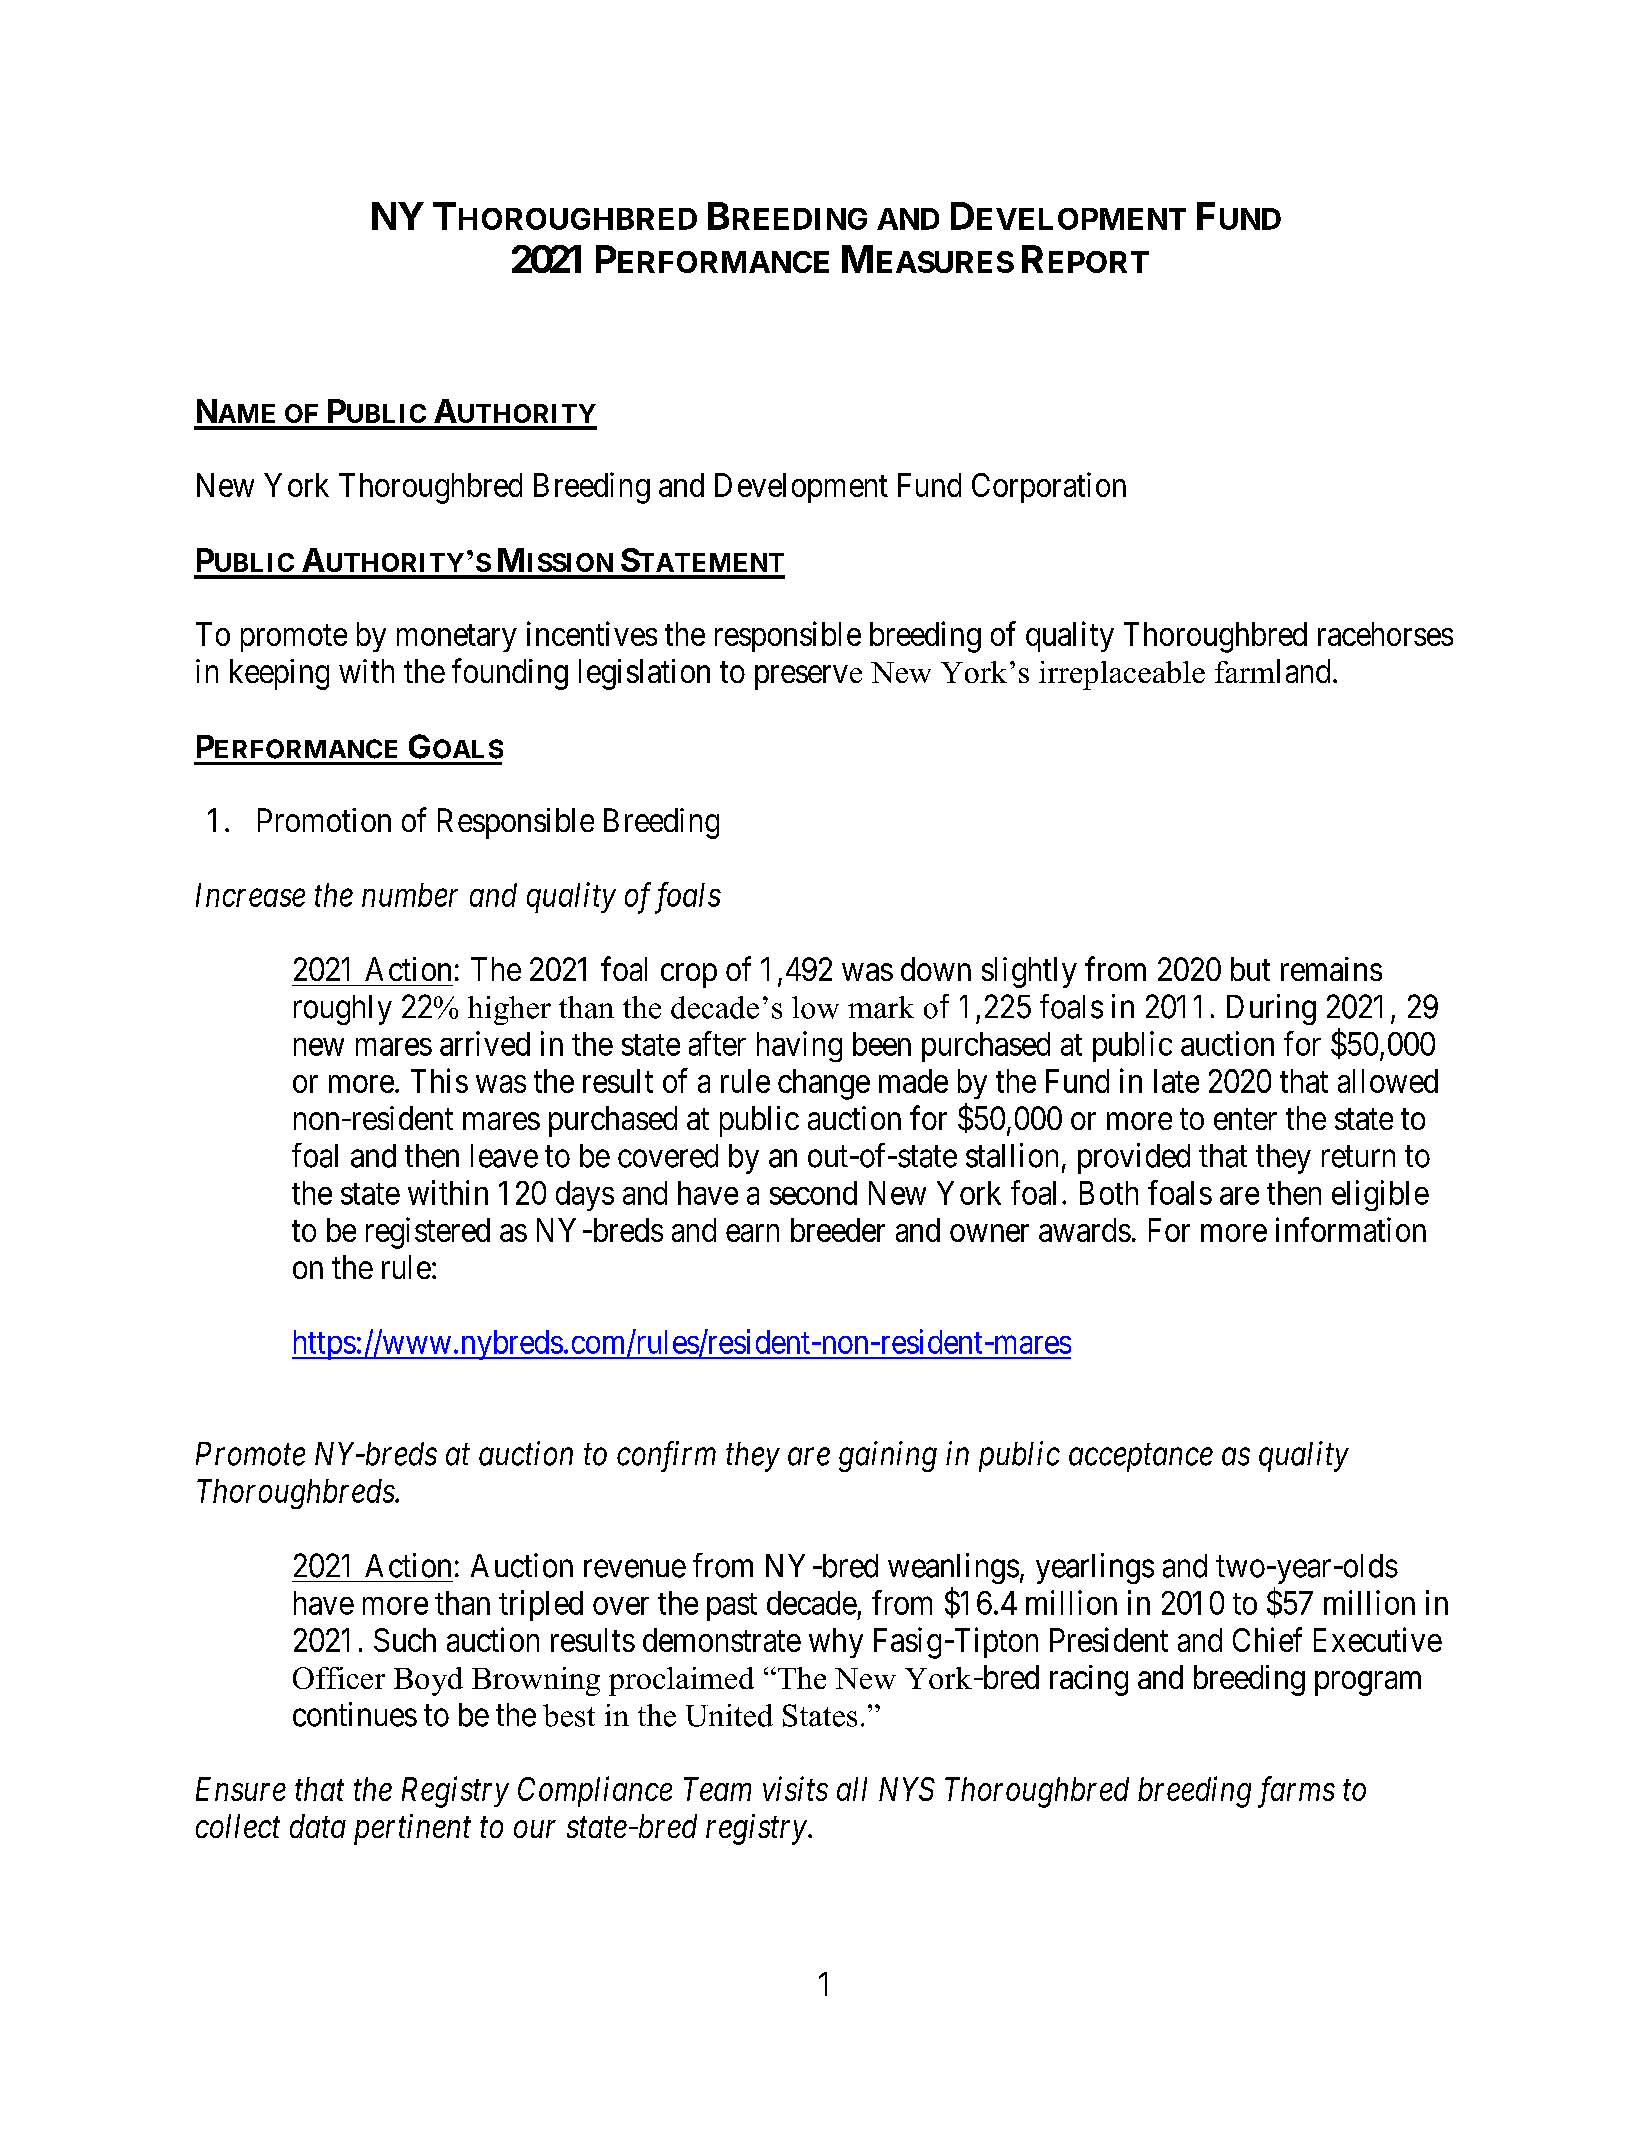  Describe the element at coordinates (412, 1829) in the document. I see `pertinent` at that location.
